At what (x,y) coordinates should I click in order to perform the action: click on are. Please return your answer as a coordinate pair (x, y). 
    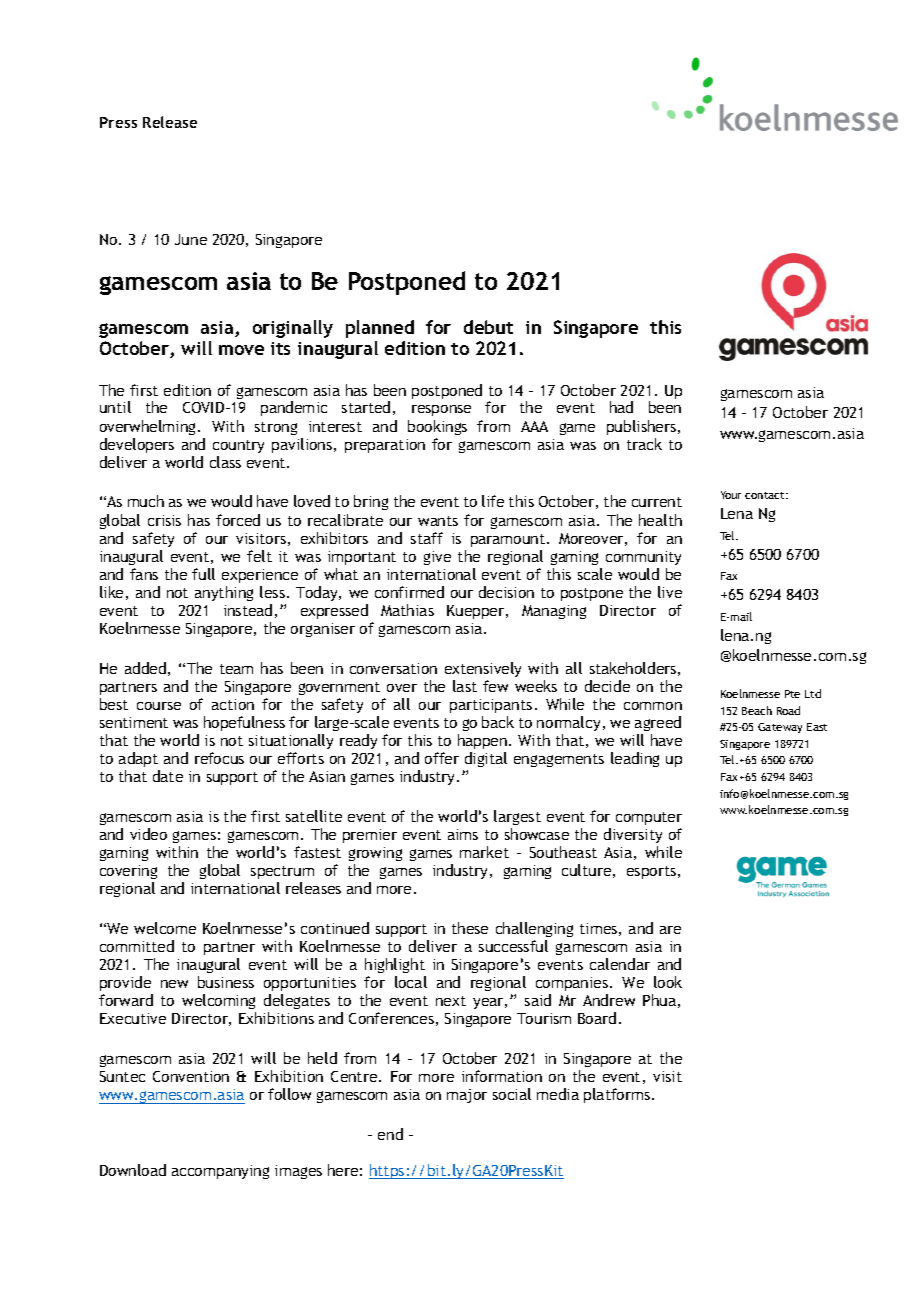
    Looking at the image, I should click on (670, 930).
